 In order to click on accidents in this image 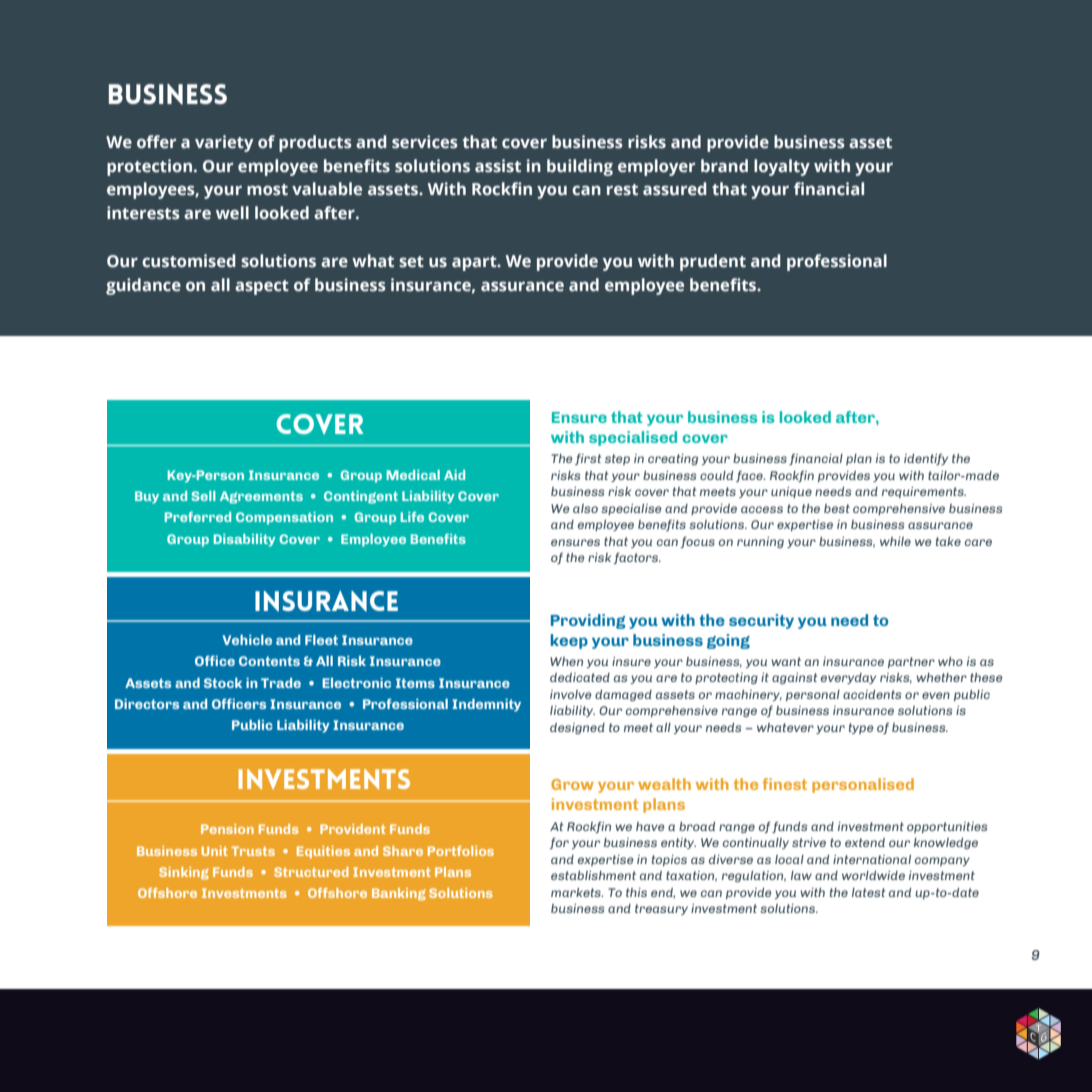, I will do `click(872, 694)`.
